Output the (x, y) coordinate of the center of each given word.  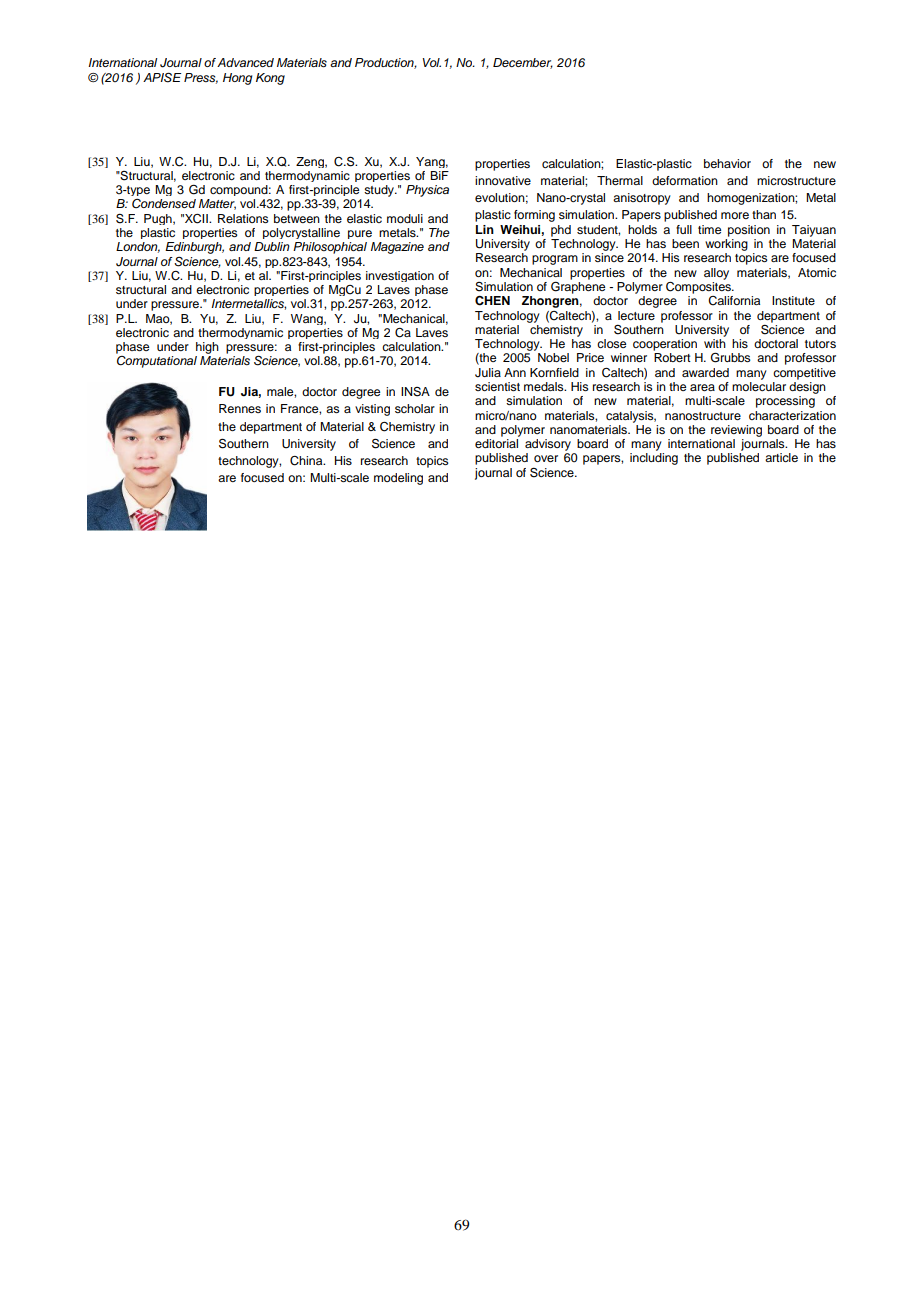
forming (534, 216)
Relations (243, 218)
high (207, 348)
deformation (685, 180)
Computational (157, 362)
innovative (503, 180)
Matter (217, 204)
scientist (497, 386)
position (749, 231)
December (523, 63)
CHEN (492, 301)
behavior (727, 163)
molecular (759, 386)
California (734, 301)
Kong (270, 79)
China (307, 461)
